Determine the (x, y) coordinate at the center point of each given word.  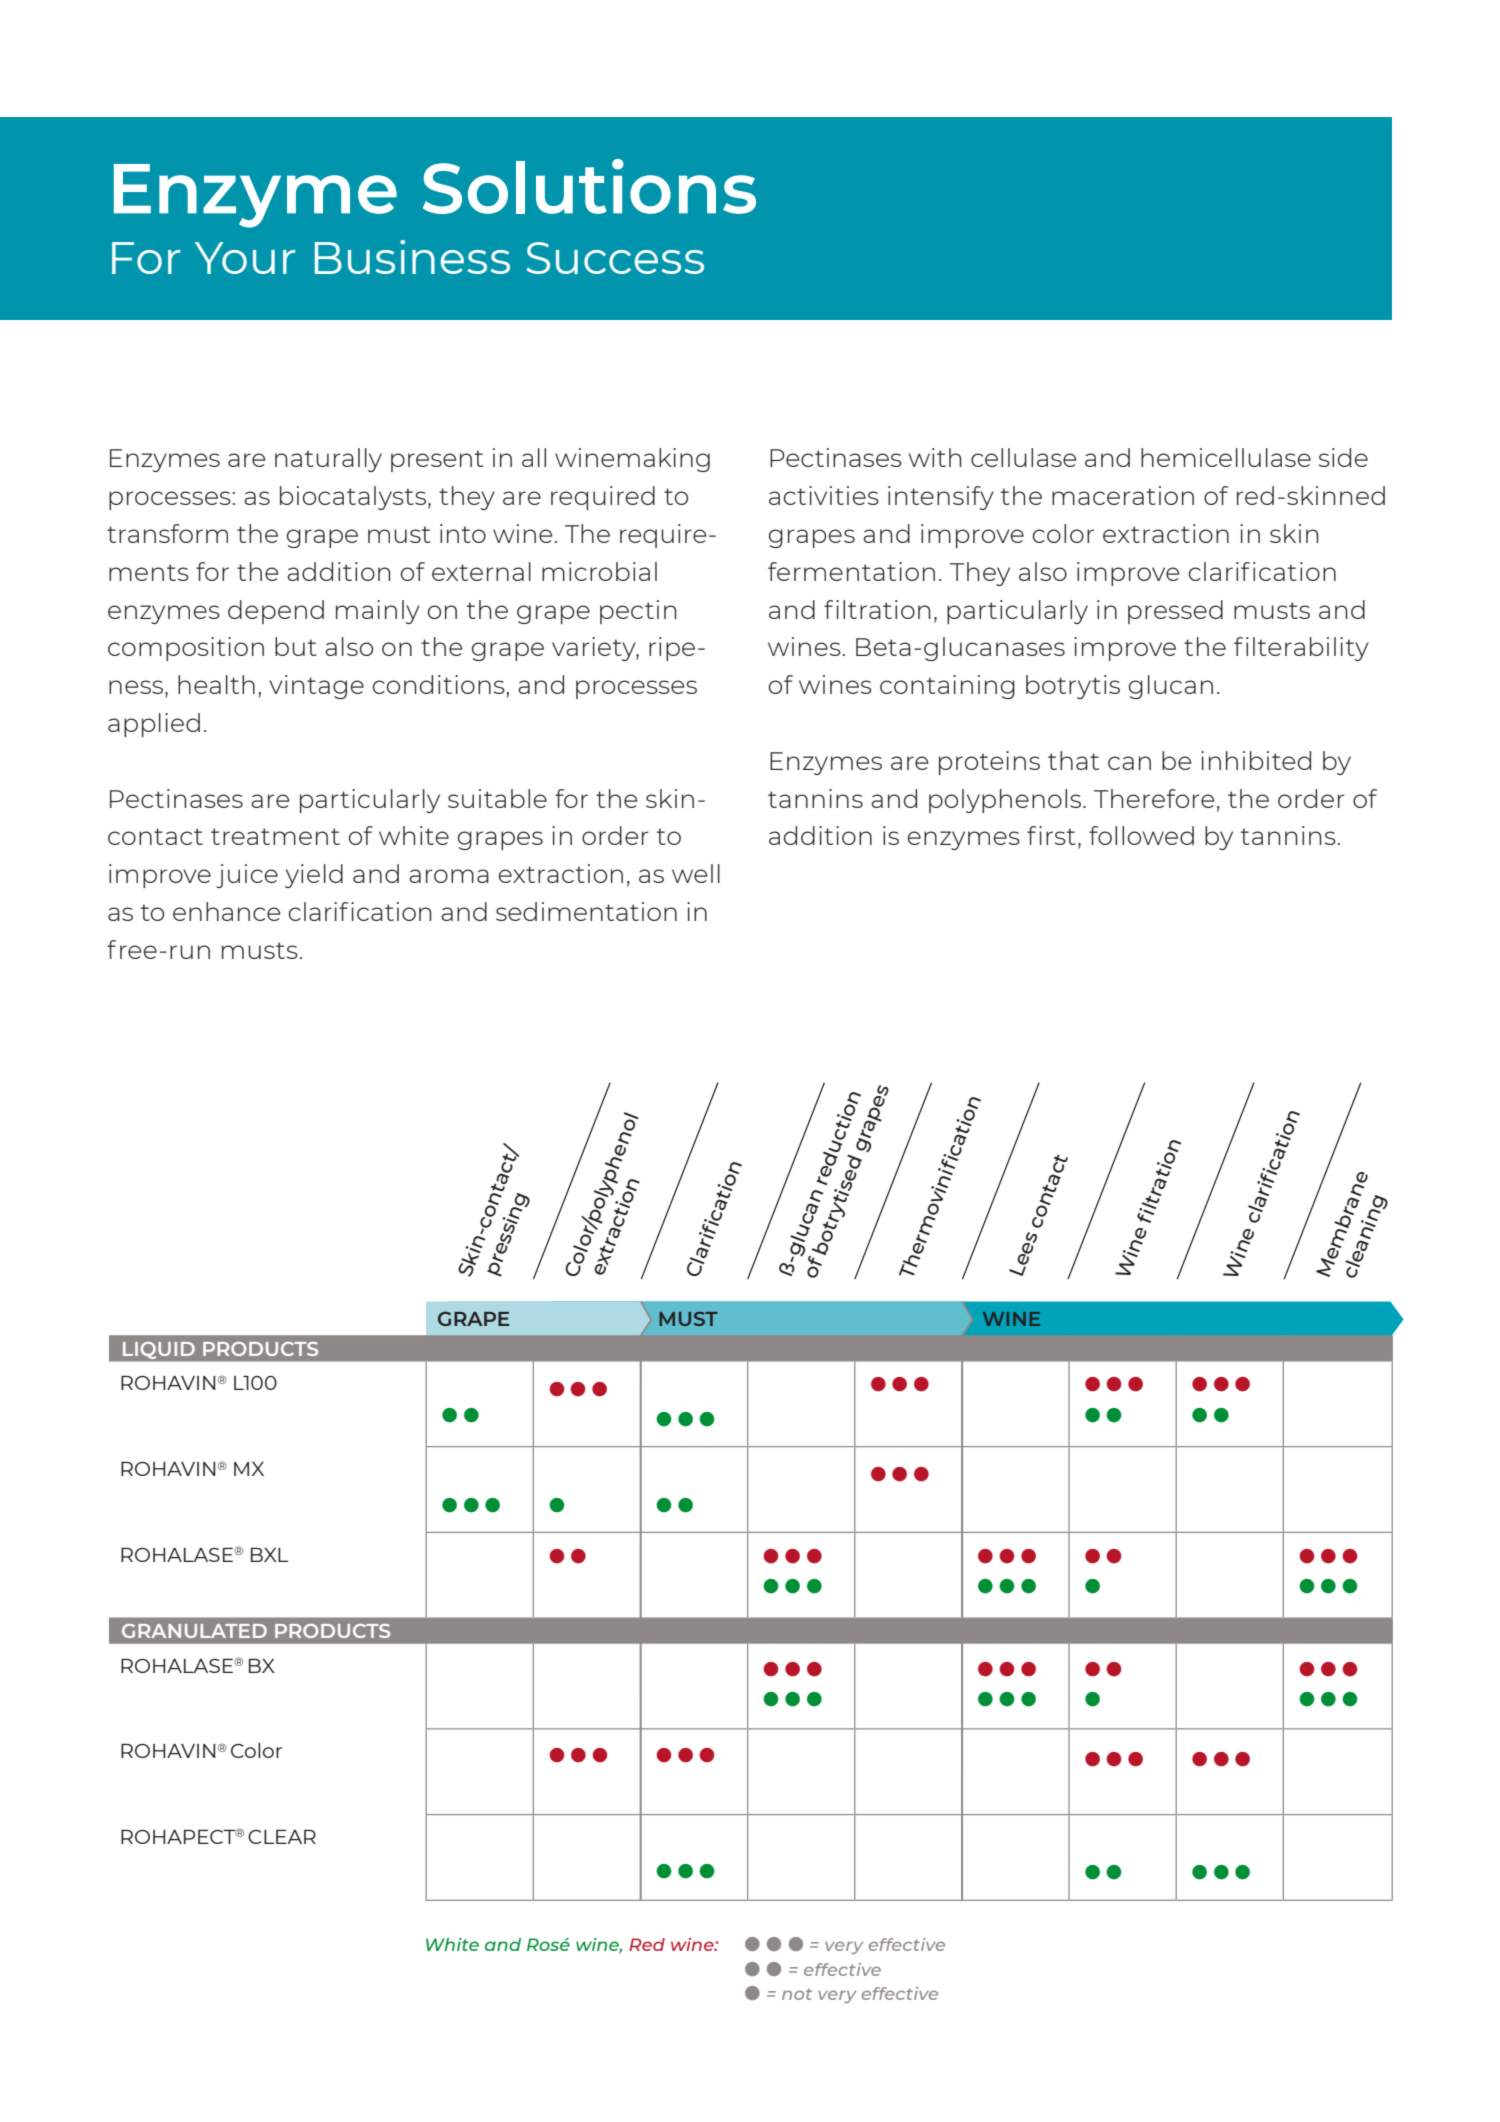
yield (314, 876)
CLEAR (282, 1837)
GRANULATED (194, 1631)
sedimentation (586, 911)
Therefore (1154, 798)
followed (1141, 835)
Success (615, 258)
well (696, 873)
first (1051, 835)
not (797, 1994)
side (1343, 457)
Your (245, 258)
